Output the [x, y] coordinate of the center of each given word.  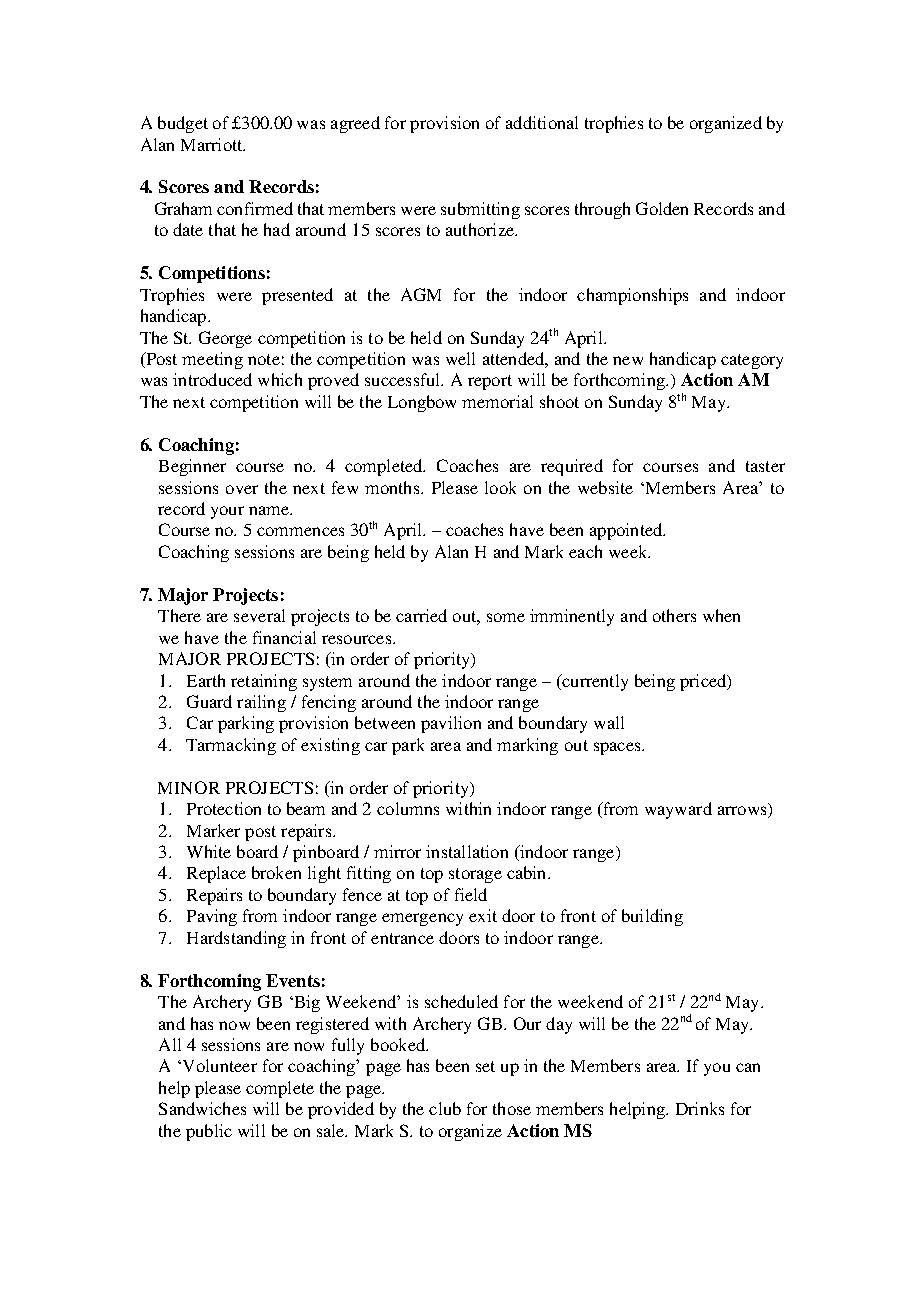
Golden [662, 208]
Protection [224, 808]
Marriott [213, 144]
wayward [678, 810]
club [445, 1108]
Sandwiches [202, 1108]
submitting [480, 210]
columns [408, 808]
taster [765, 466]
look [500, 487]
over [242, 489]
